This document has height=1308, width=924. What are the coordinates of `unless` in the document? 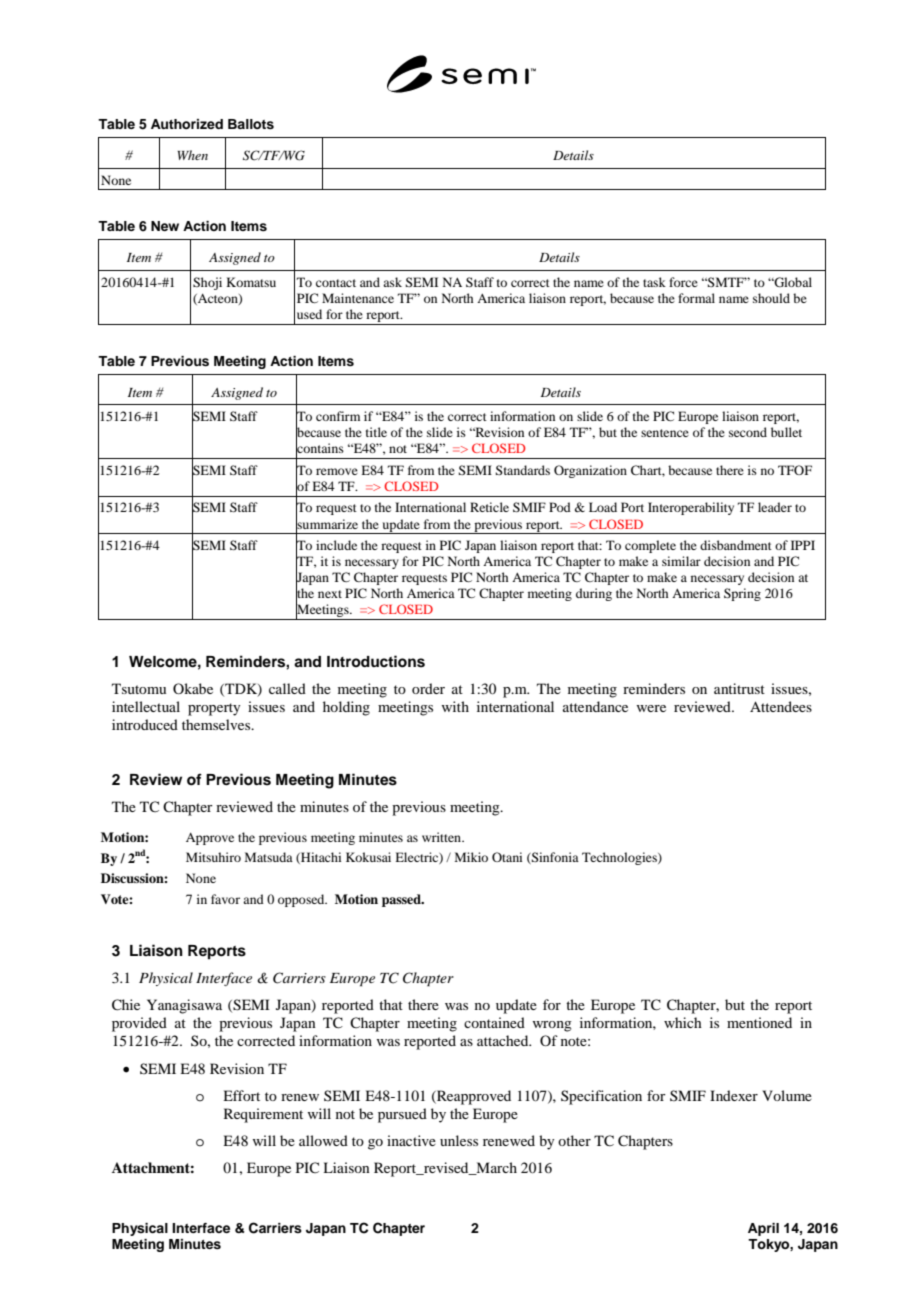 It's located at (459, 1140).
